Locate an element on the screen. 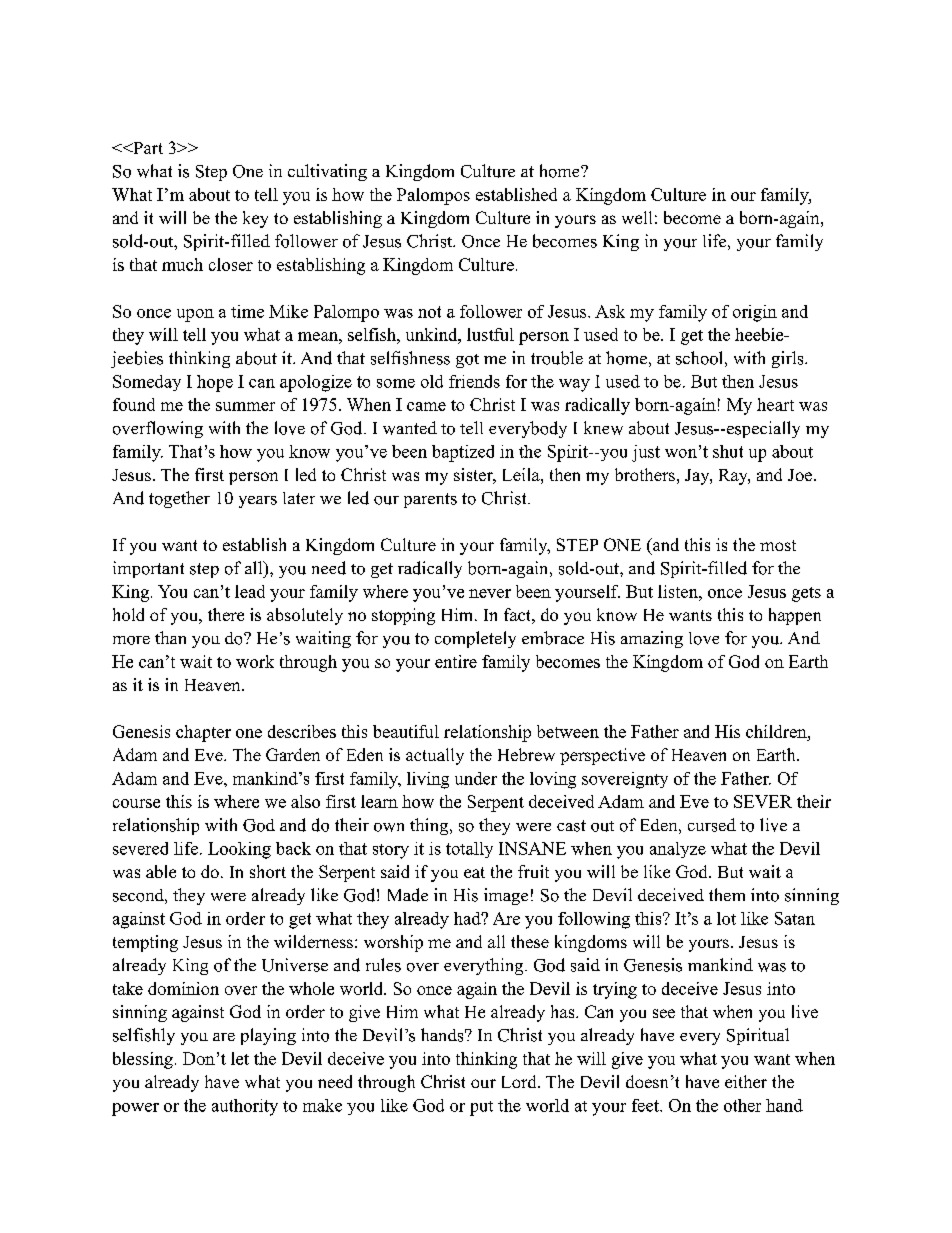  well is located at coordinates (637, 217).
